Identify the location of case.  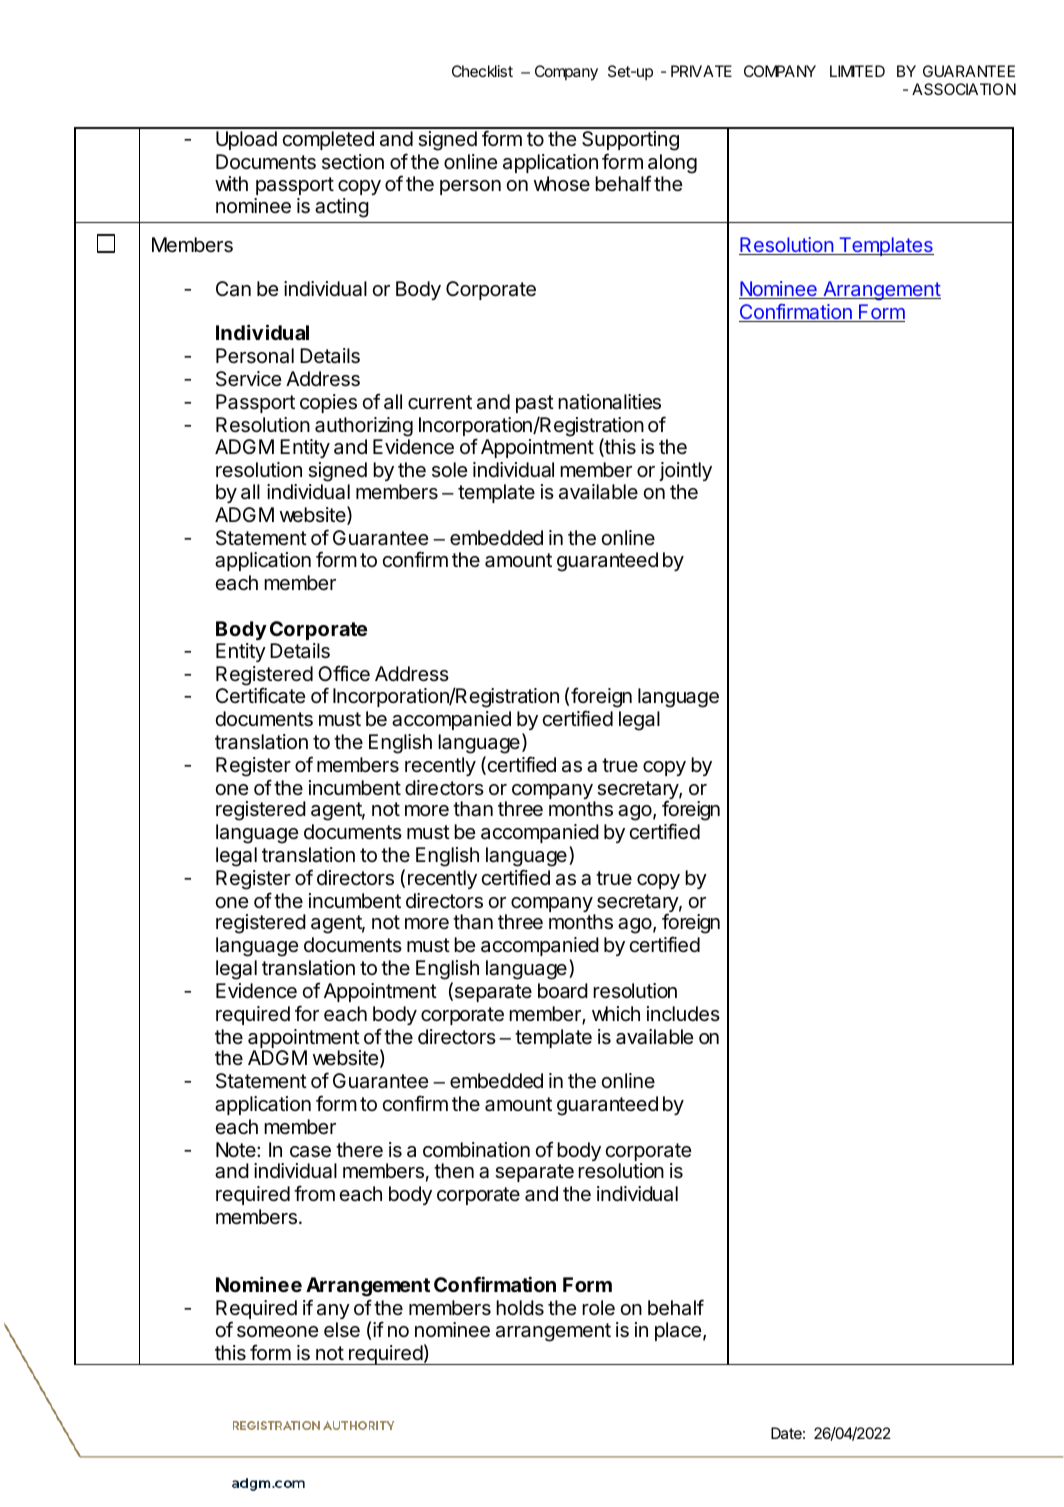
(310, 1152).
